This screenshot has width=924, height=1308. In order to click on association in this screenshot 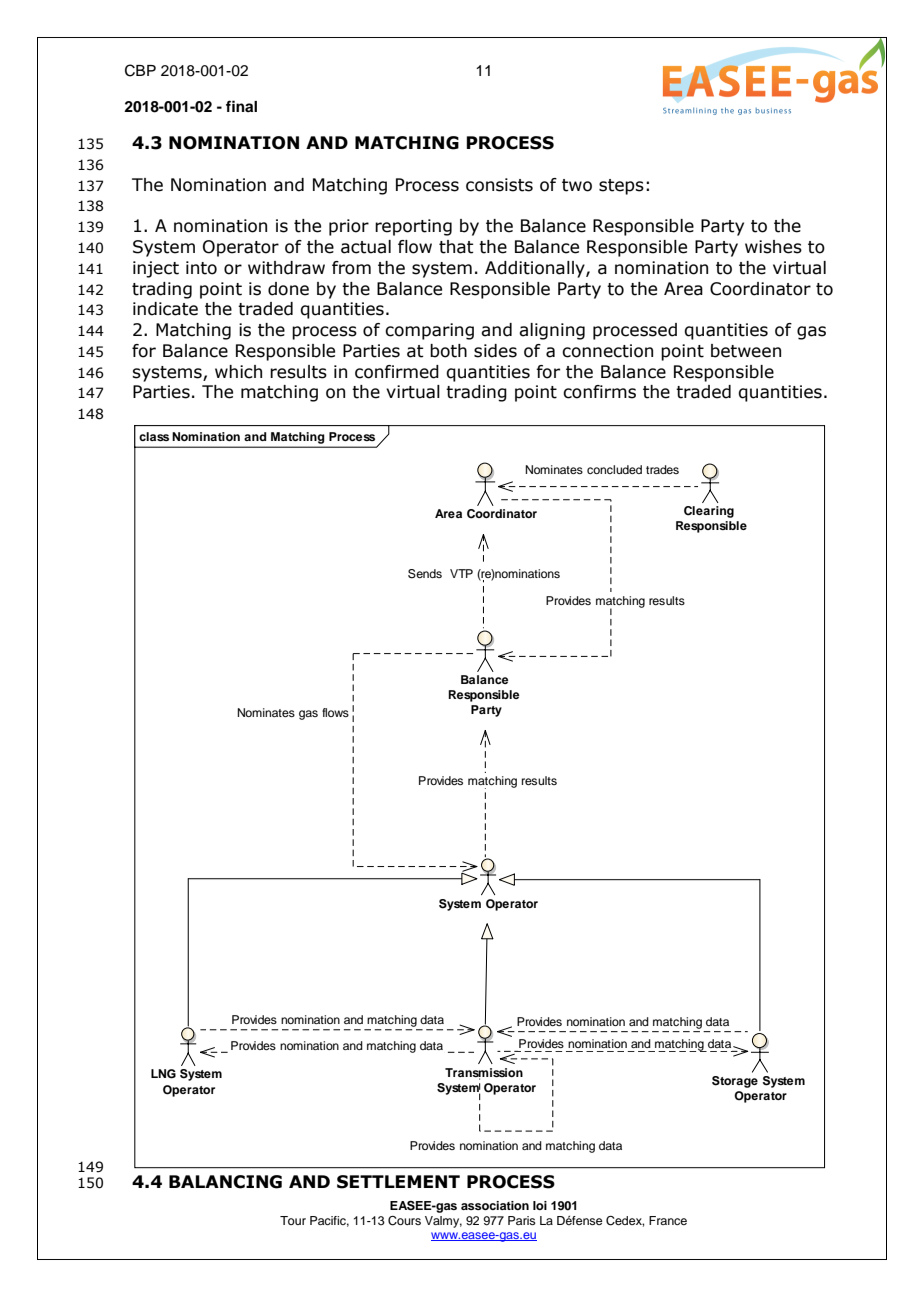, I will do `click(495, 1205)`.
